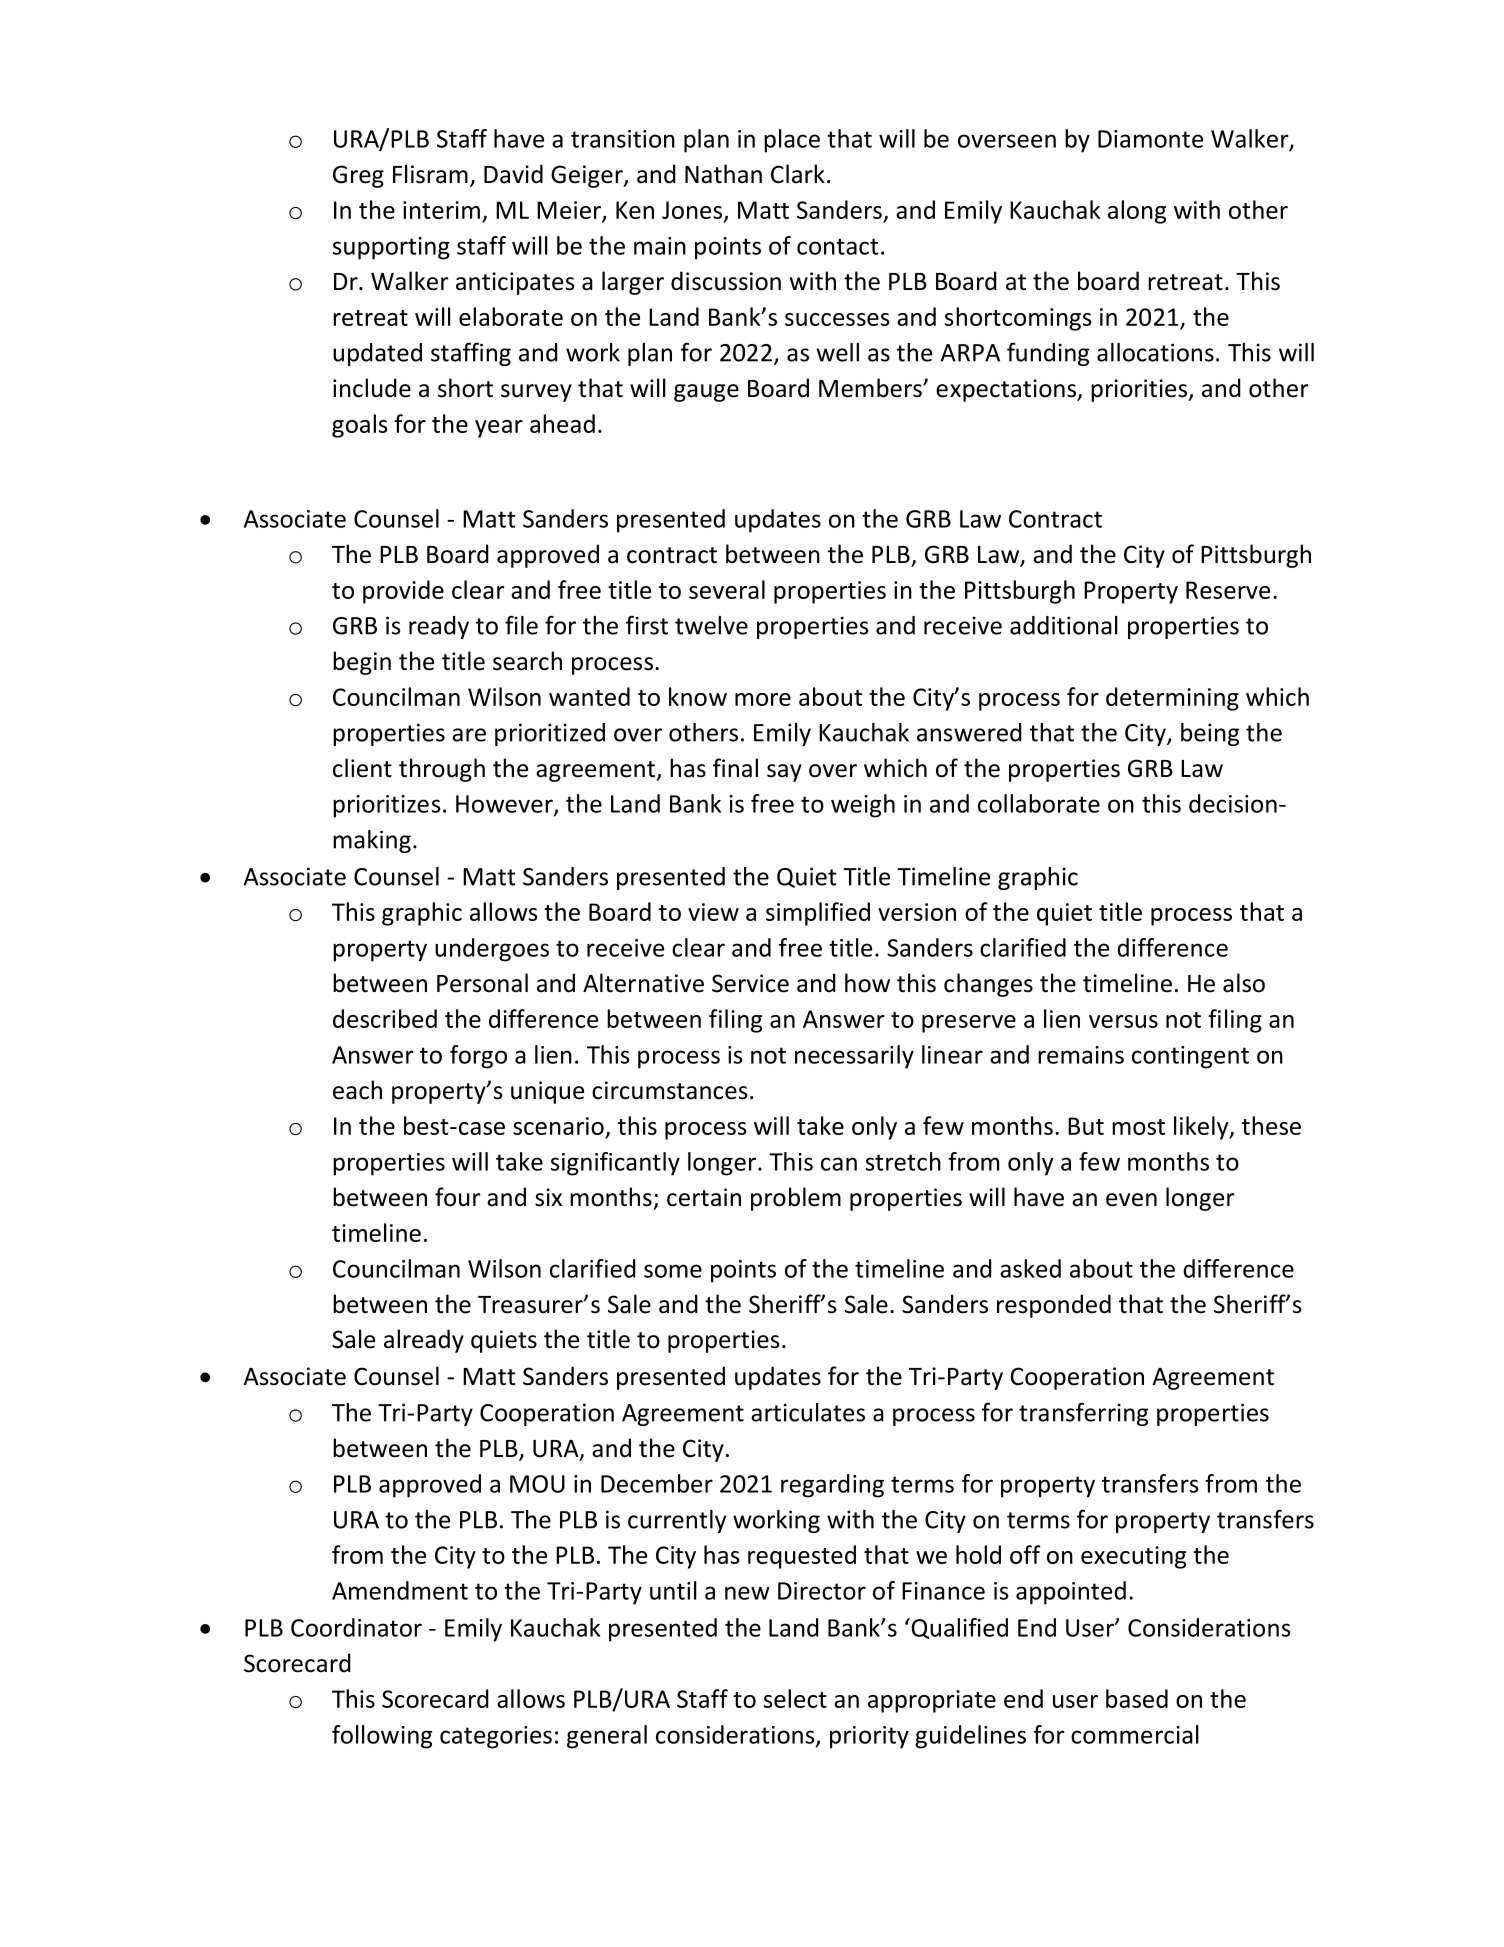 The width and height of the page is (1504, 1947). I want to click on interim, so click(441, 210).
